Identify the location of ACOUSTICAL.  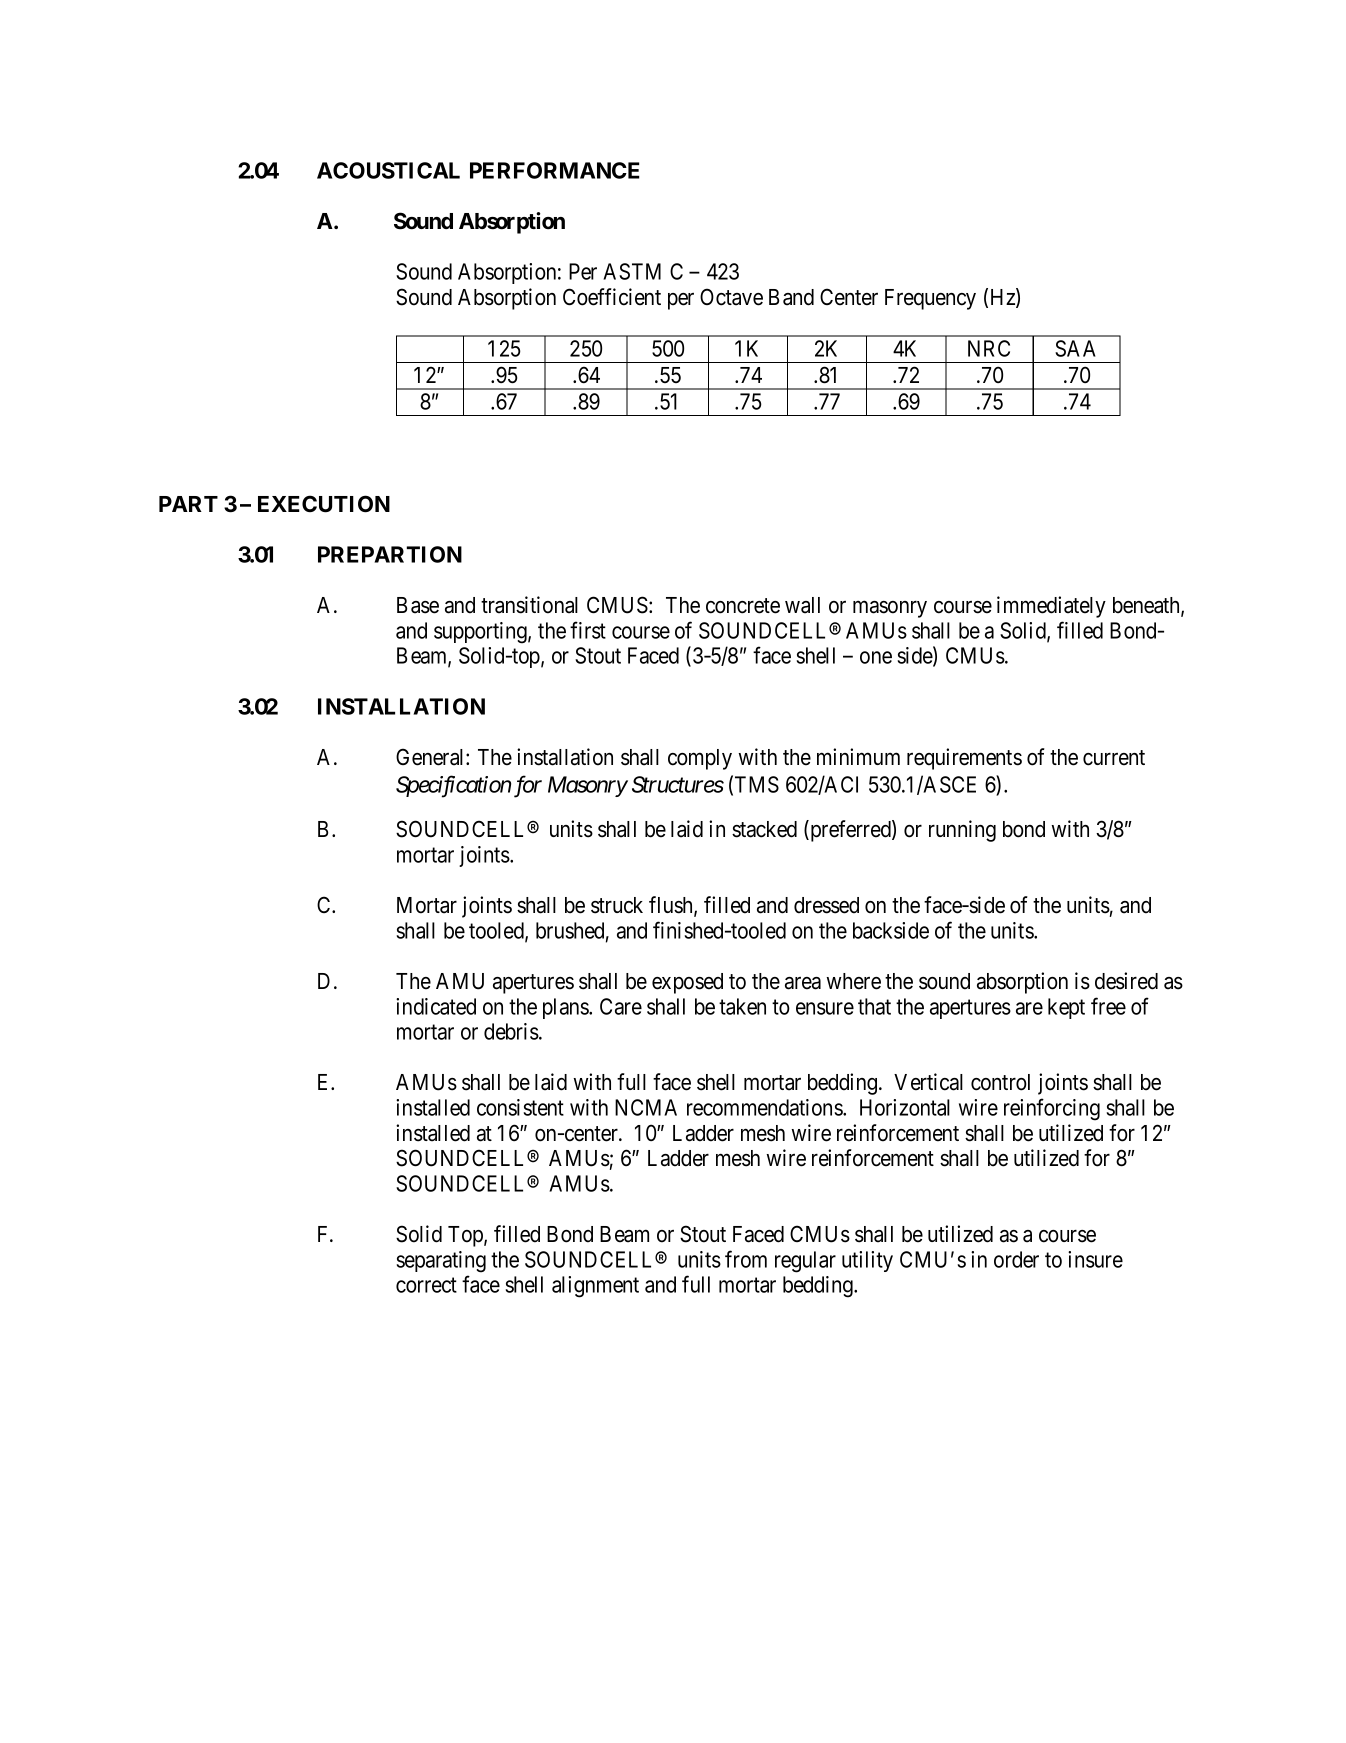
(388, 170).
